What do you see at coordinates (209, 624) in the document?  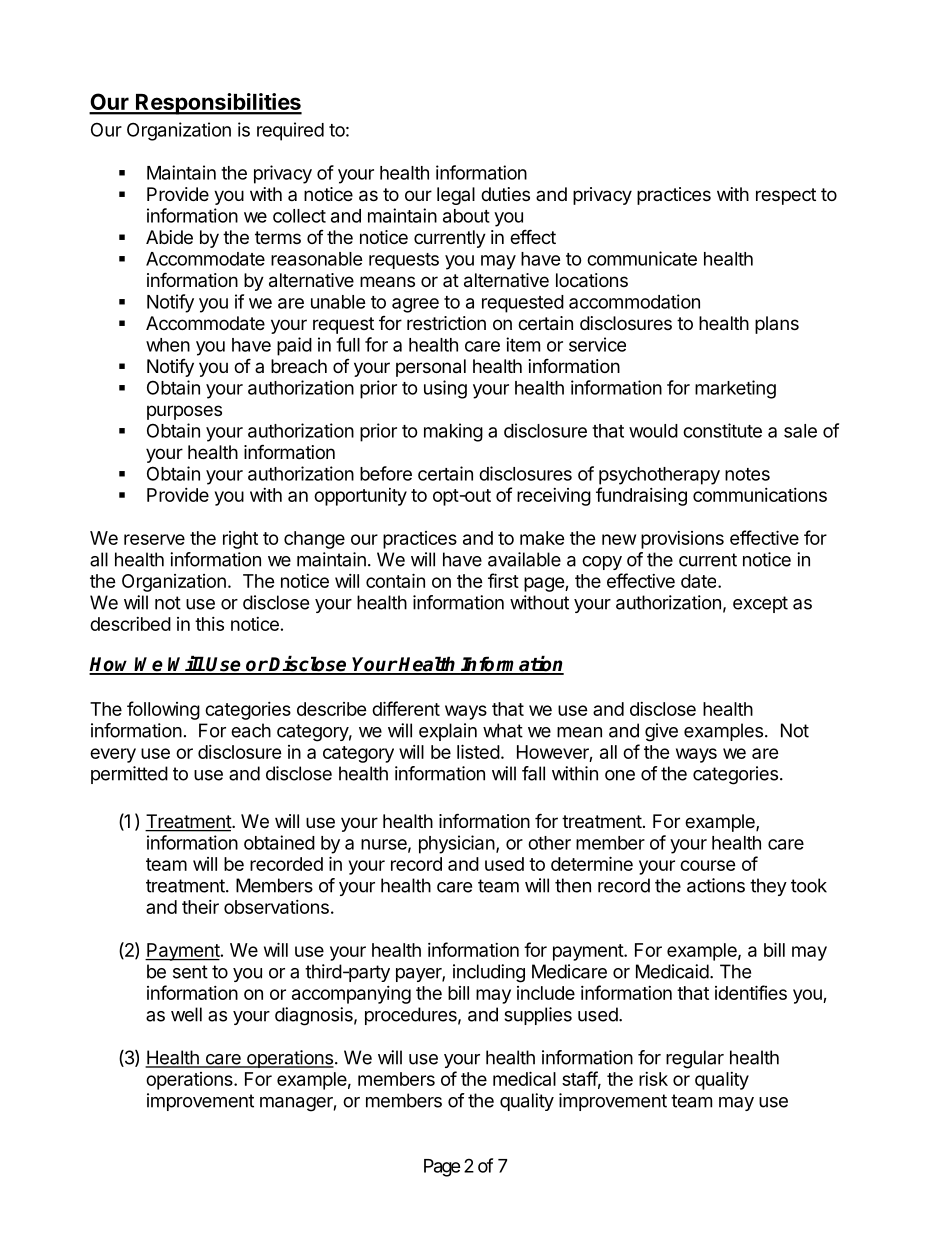 I see `this` at bounding box center [209, 624].
